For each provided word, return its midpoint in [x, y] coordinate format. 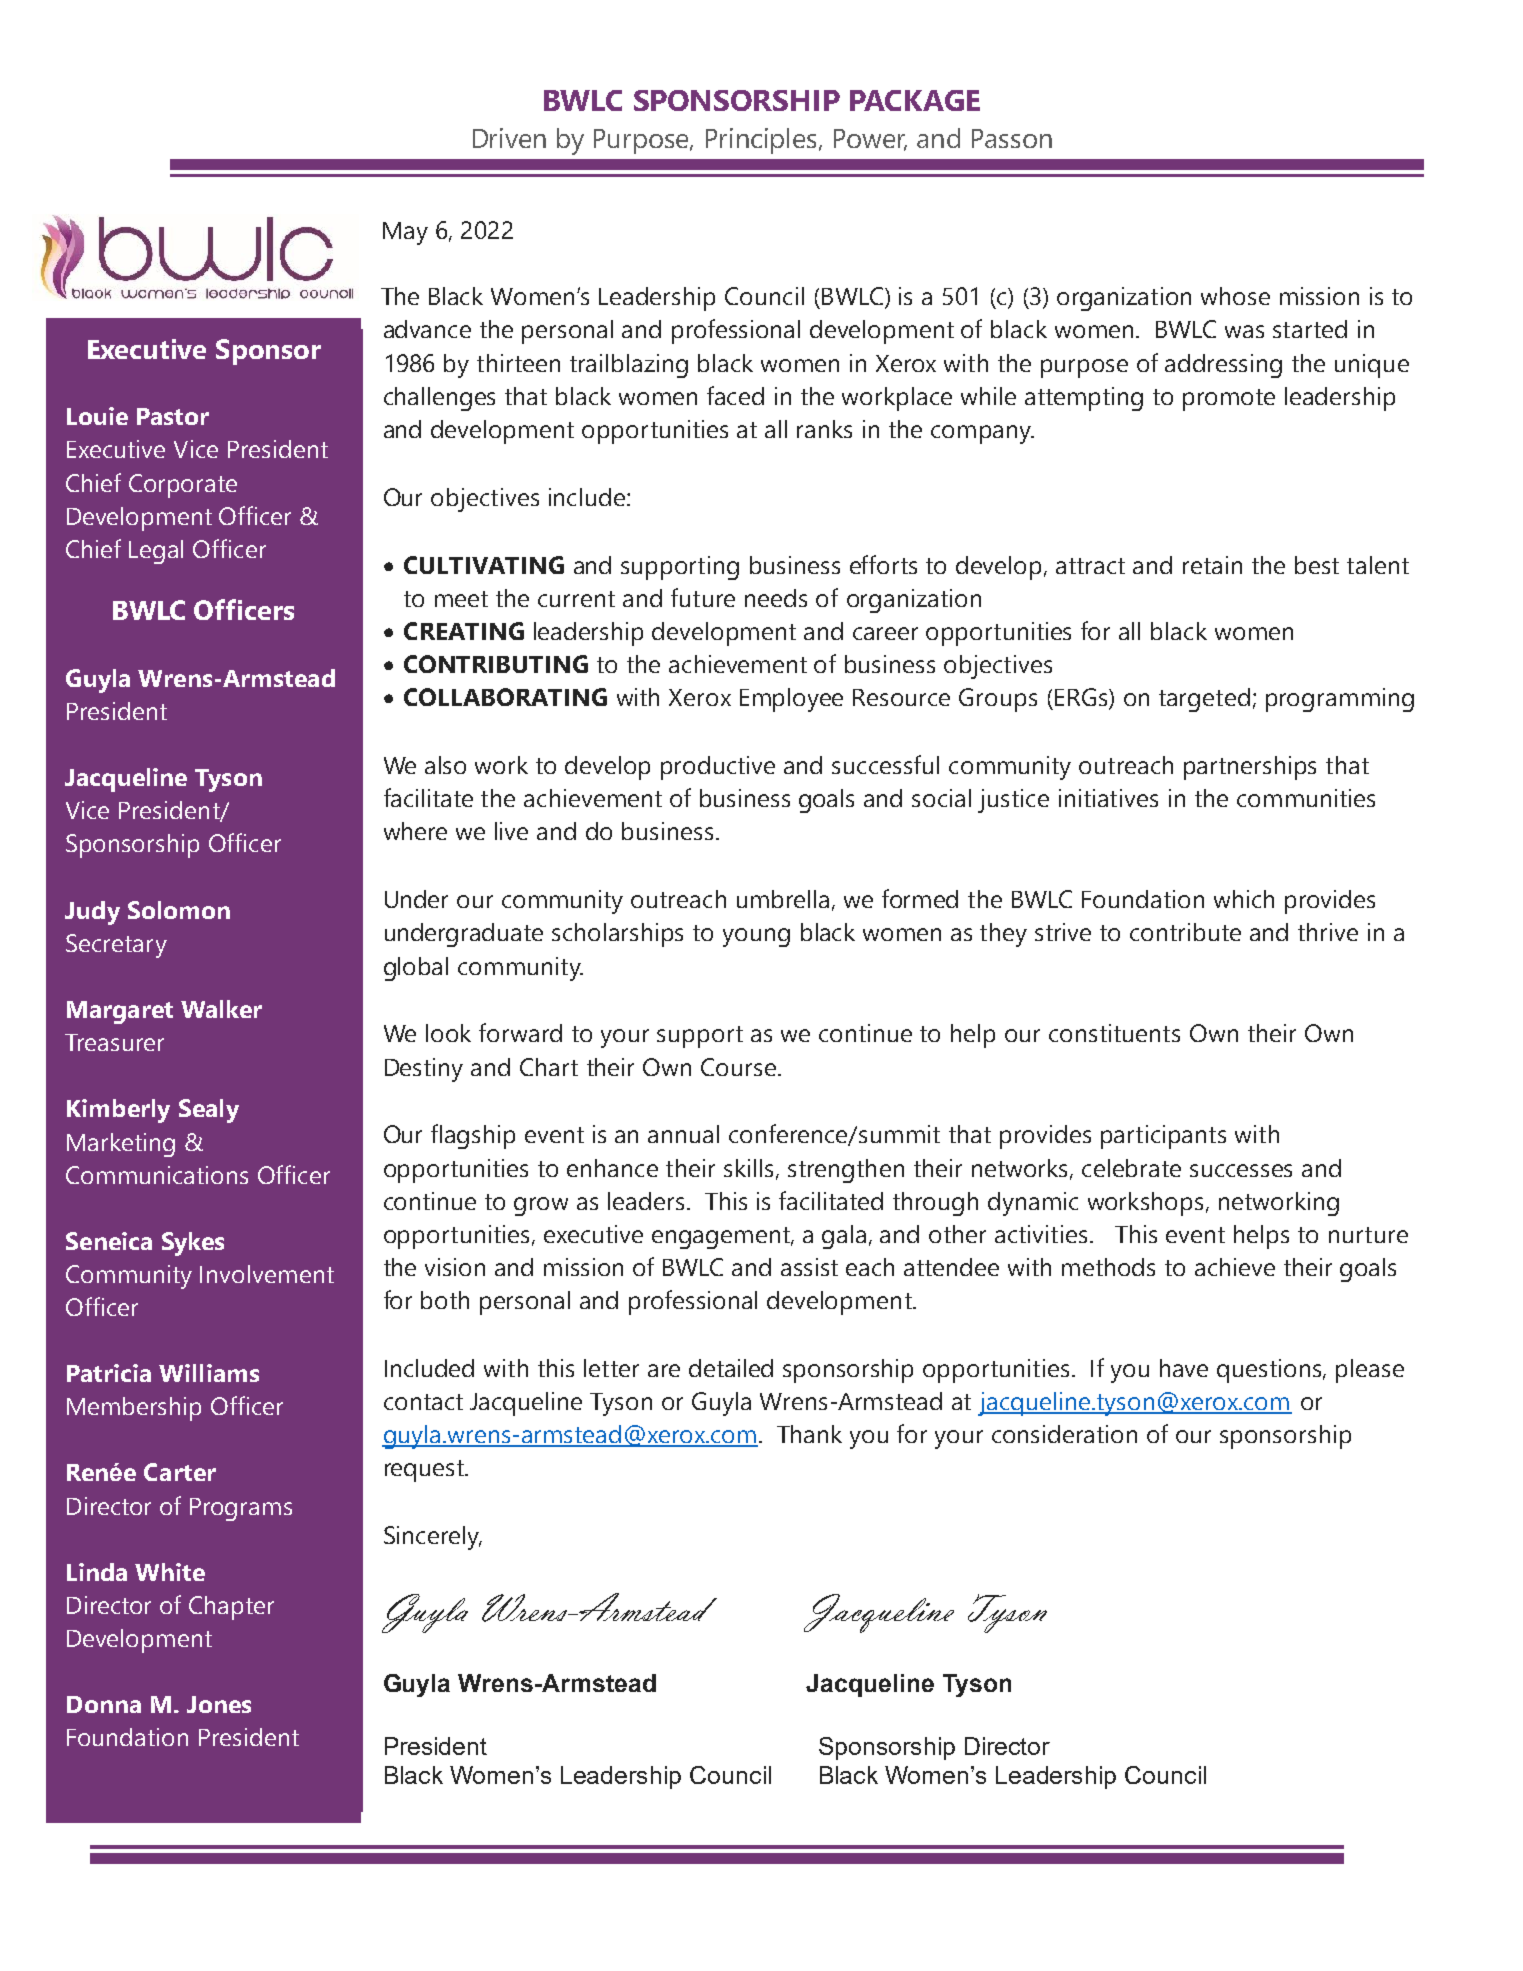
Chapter [231, 1608]
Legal [156, 552]
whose [1235, 296]
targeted [1204, 700]
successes [1241, 1170]
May [405, 233]
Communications [157, 1175]
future [703, 597]
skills [748, 1168]
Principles [763, 141]
